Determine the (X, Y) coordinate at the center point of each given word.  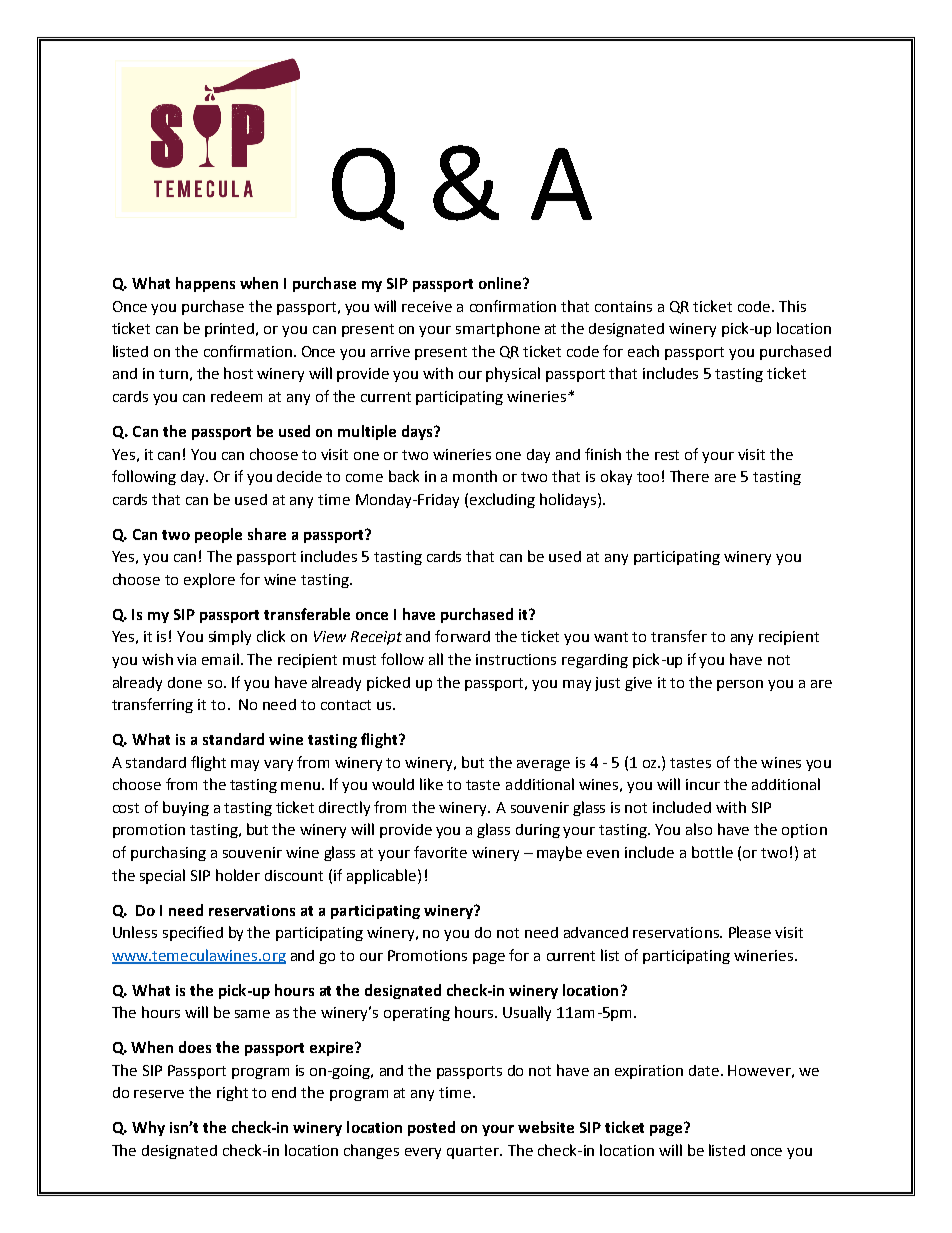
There (689, 476)
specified (193, 933)
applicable (383, 876)
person (740, 685)
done (185, 682)
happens (205, 284)
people (218, 535)
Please (750, 932)
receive (427, 306)
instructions (516, 659)
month (475, 476)
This (792, 306)
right (232, 1093)
